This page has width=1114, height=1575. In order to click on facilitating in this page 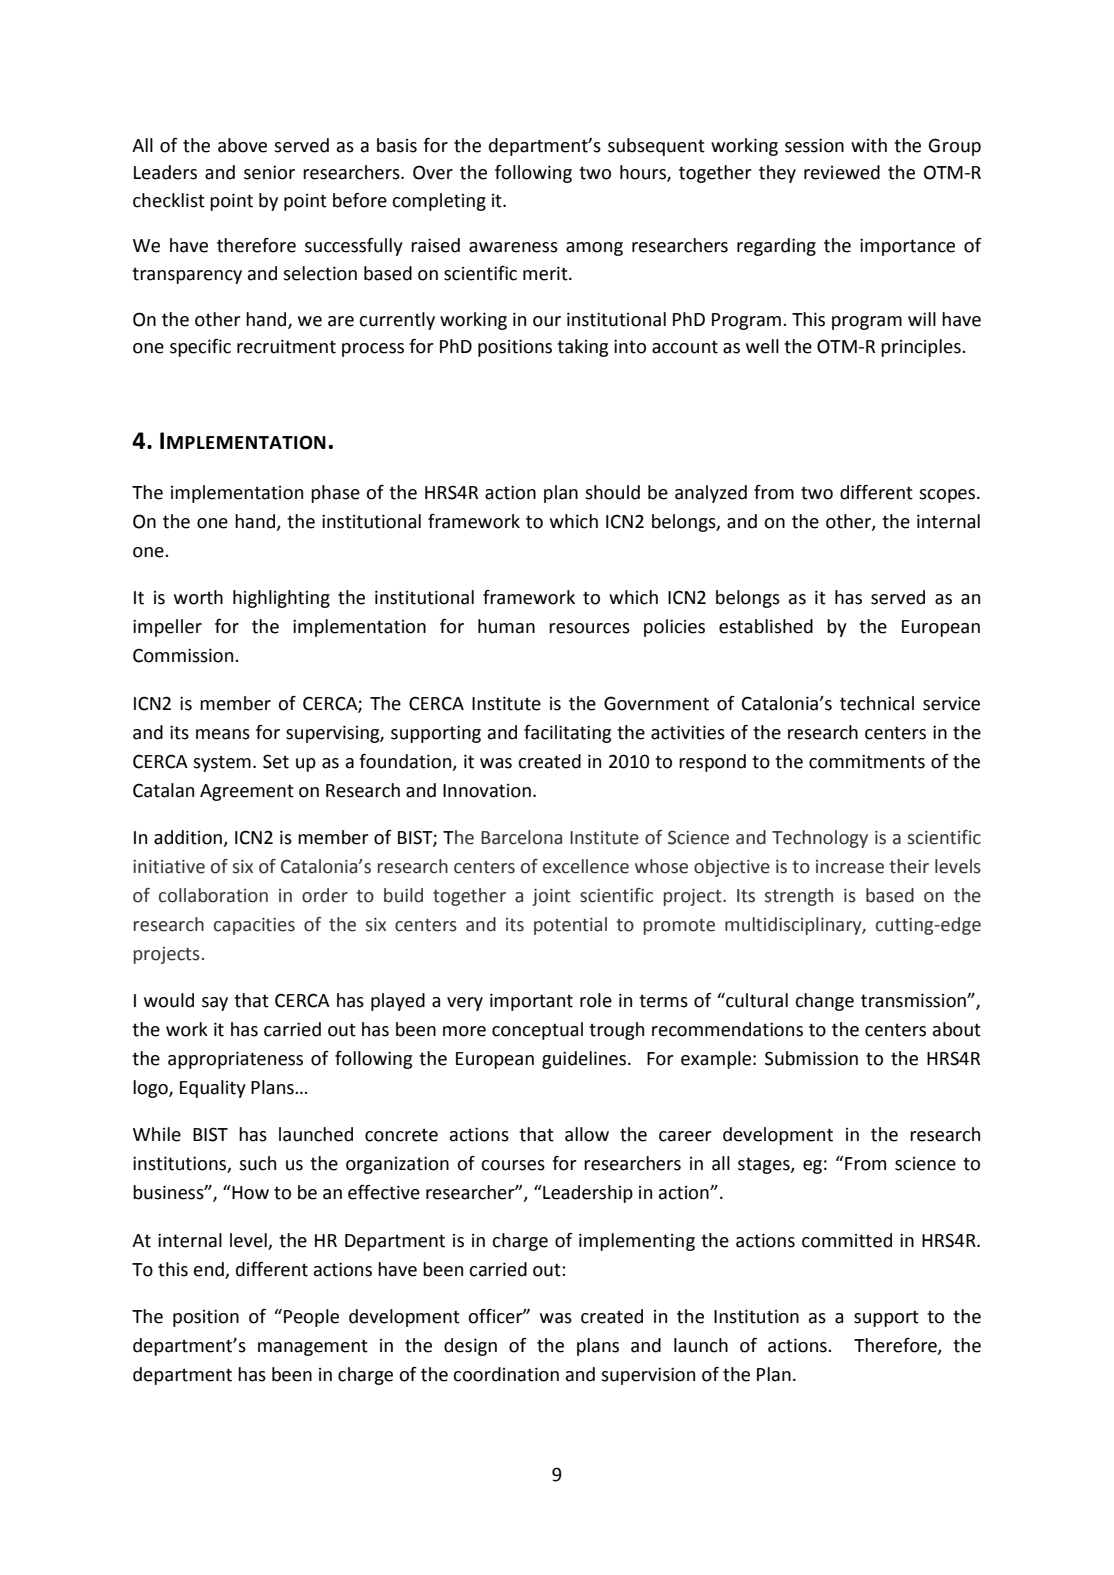, I will do `click(567, 734)`.
